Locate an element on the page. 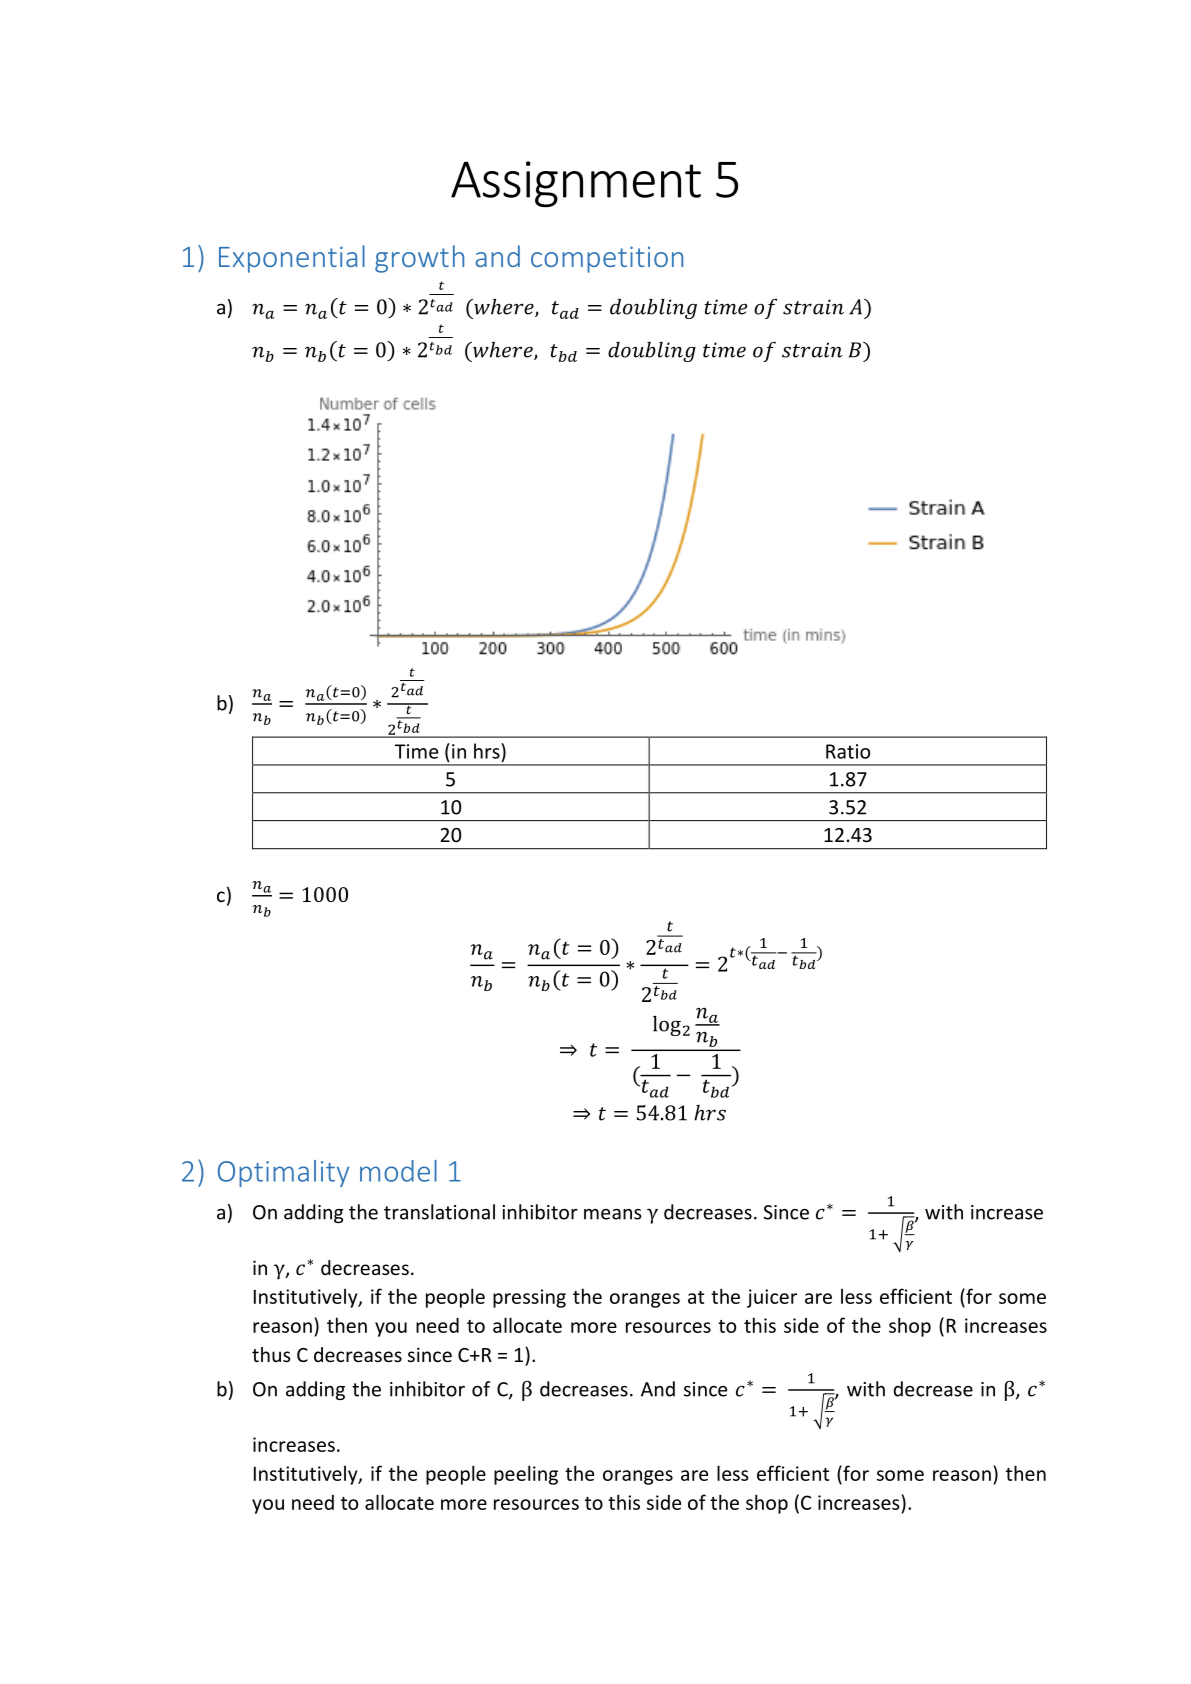 This image has height=1684, width=1191. competition is located at coordinates (607, 259).
